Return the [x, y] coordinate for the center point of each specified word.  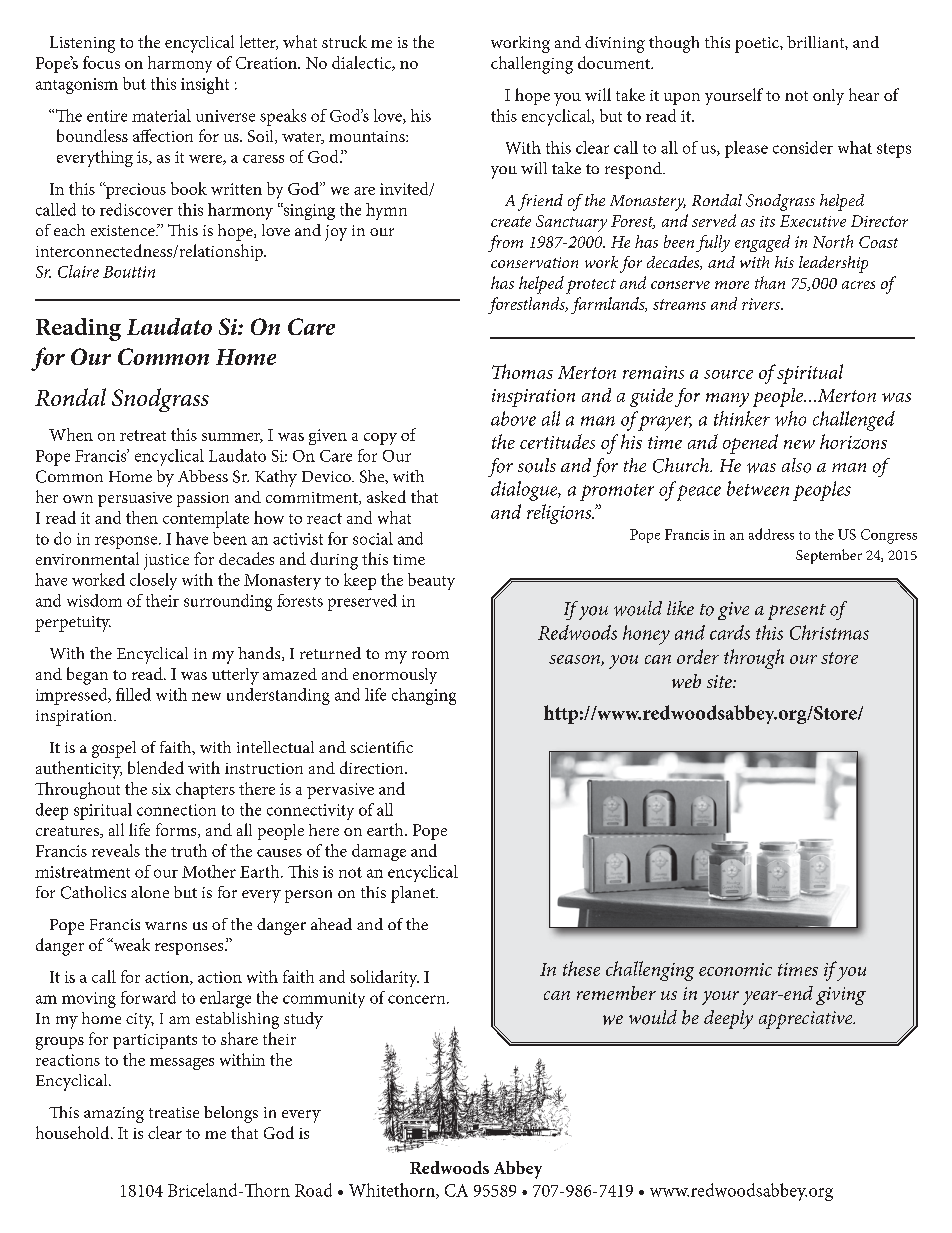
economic [735, 969]
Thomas [522, 371]
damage [379, 852]
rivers [762, 304]
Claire [78, 271]
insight [205, 85]
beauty [431, 581]
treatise [174, 1112]
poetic [758, 45]
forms [177, 830]
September [829, 556]
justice [166, 562]
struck [344, 41]
